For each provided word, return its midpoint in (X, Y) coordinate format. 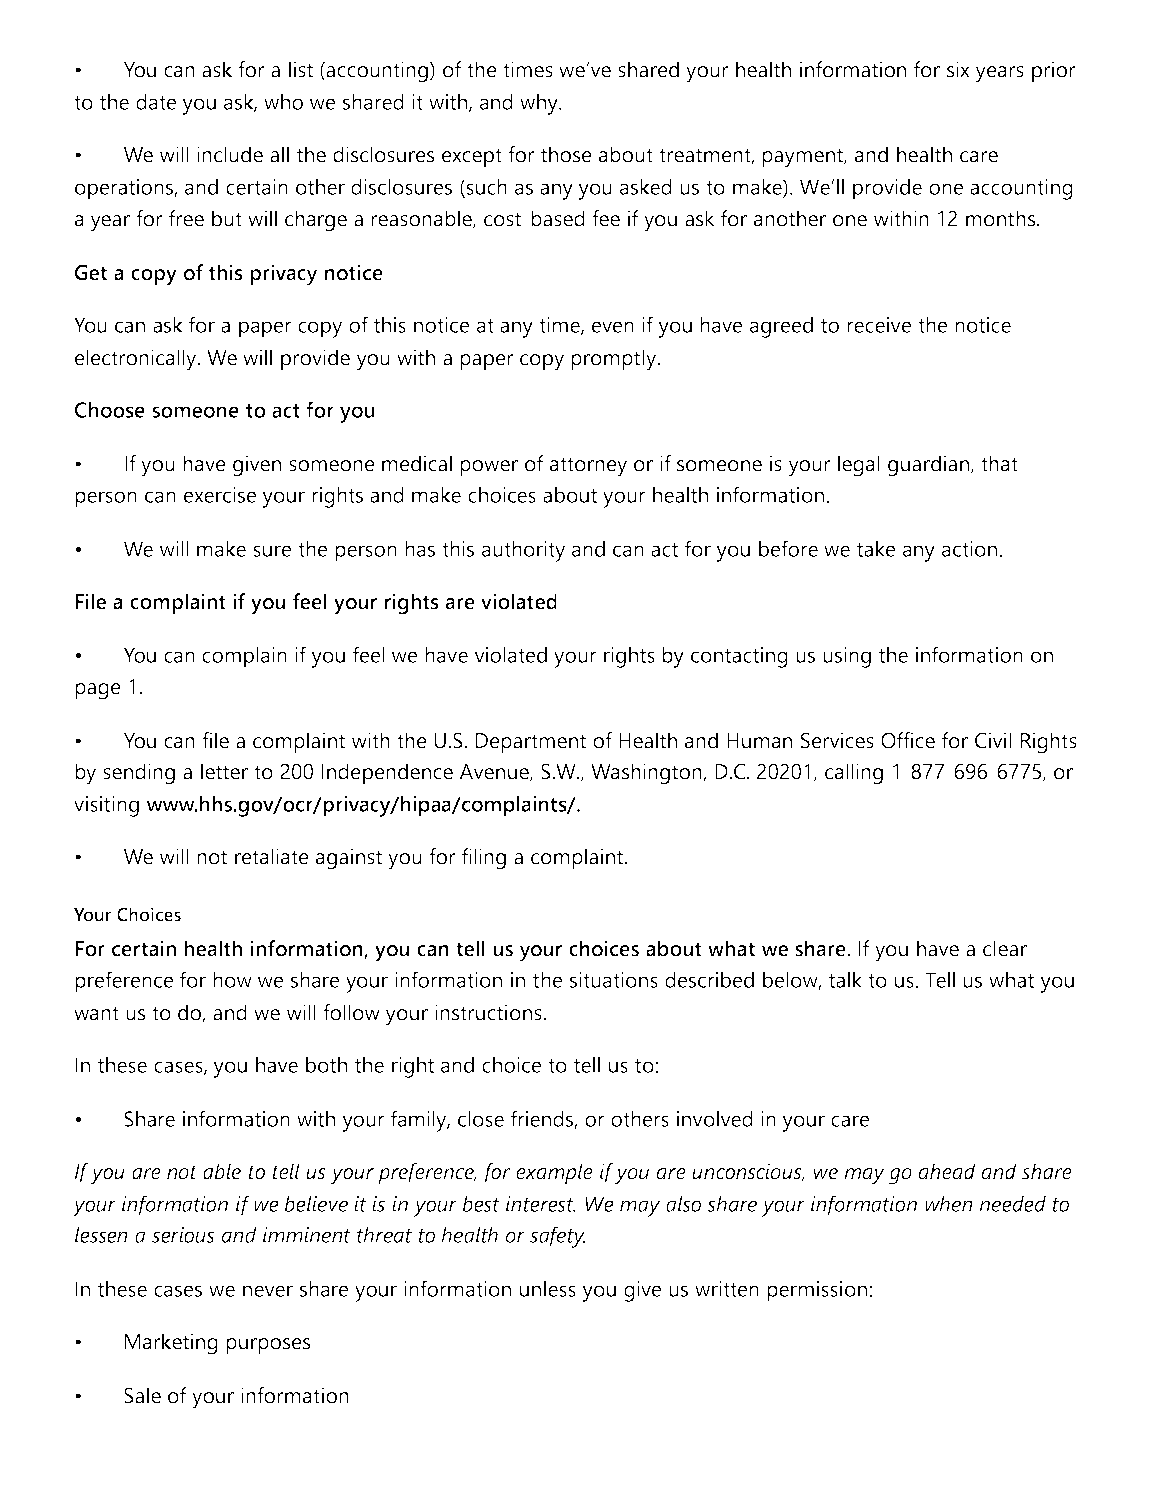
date (156, 102)
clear (1005, 948)
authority (523, 551)
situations (614, 980)
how (232, 980)
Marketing (171, 1344)
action (971, 549)
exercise (220, 495)
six (958, 69)
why (540, 104)
